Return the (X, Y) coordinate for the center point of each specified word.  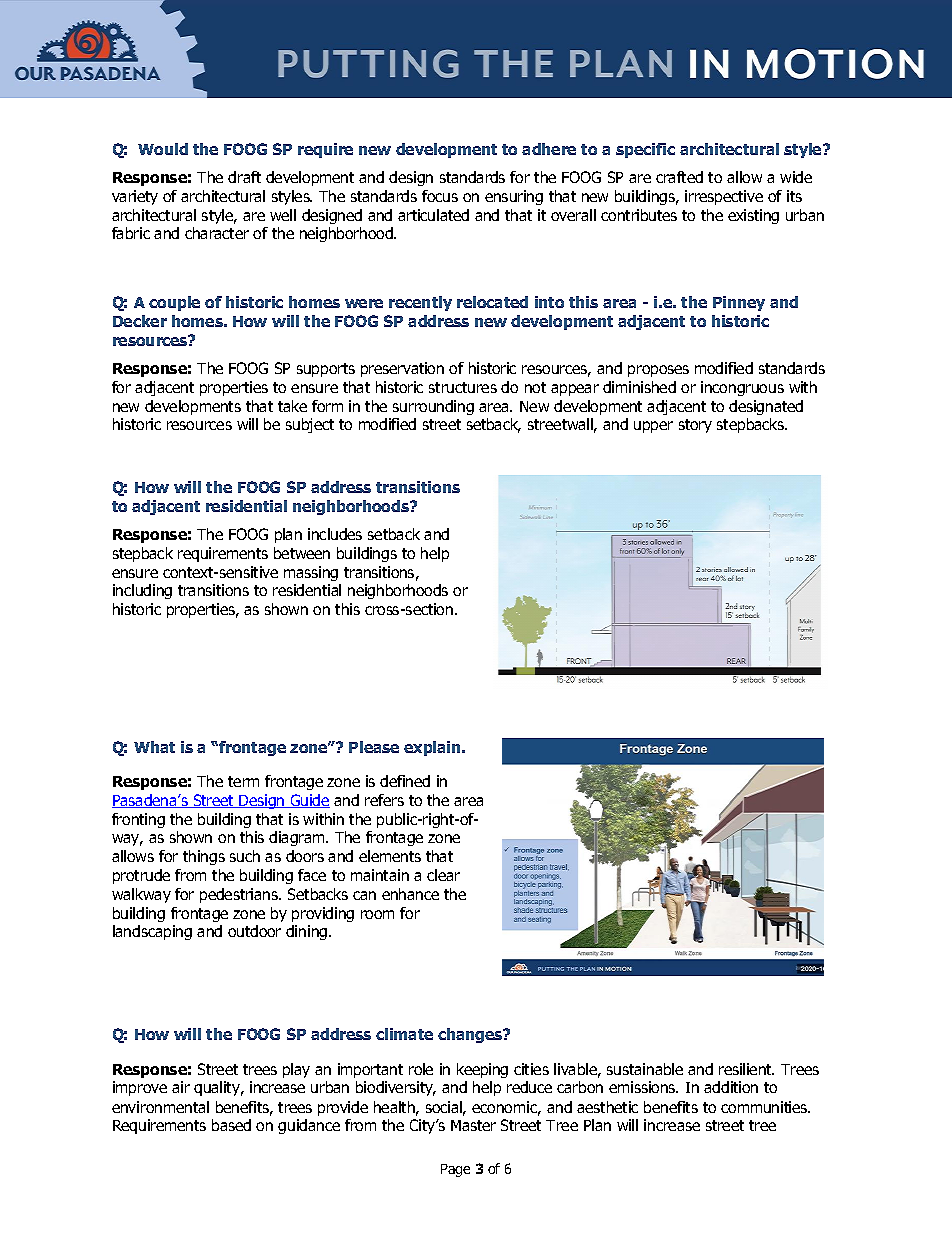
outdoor (254, 931)
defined (405, 781)
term (243, 781)
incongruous (742, 388)
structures (463, 387)
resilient (746, 1069)
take (292, 406)
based (231, 1125)
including (142, 591)
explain (433, 748)
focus (440, 196)
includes (335, 534)
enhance (410, 894)
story (695, 426)
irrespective (724, 197)
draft (244, 177)
